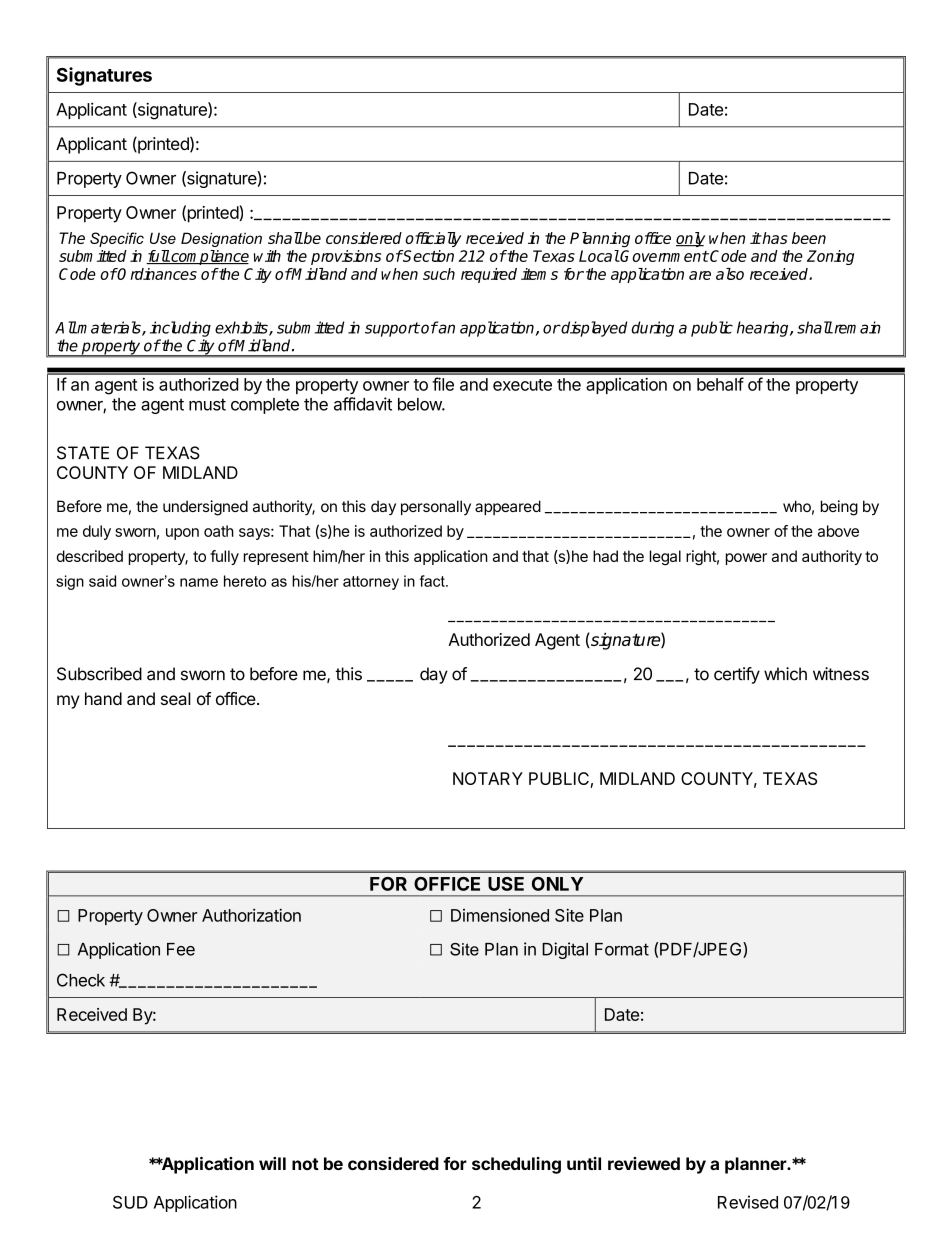 This page has height=1233, width=952. What do you see at coordinates (489, 275) in the page?
I see `required` at bounding box center [489, 275].
